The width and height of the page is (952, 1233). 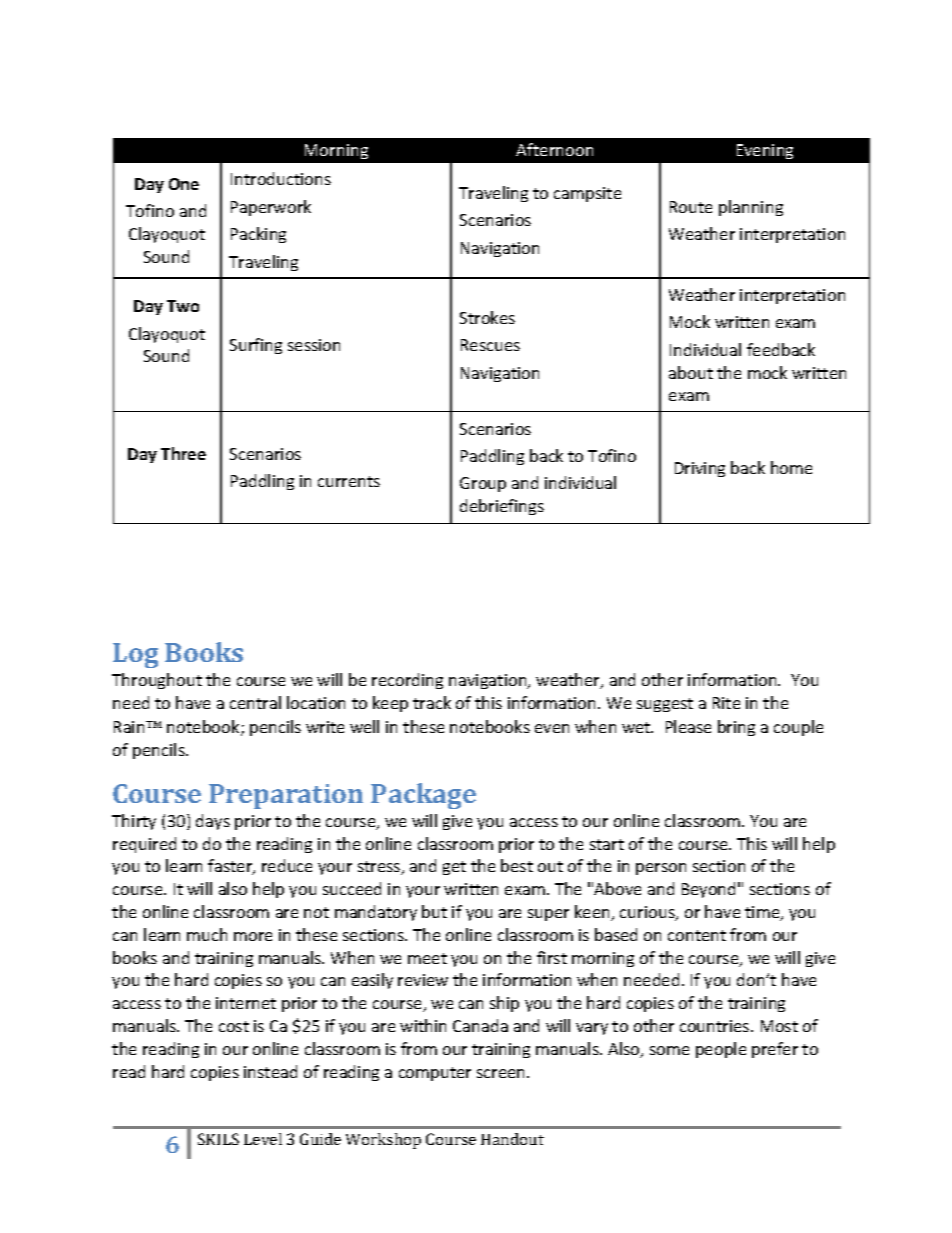 I want to click on Three, so click(x=183, y=453).
